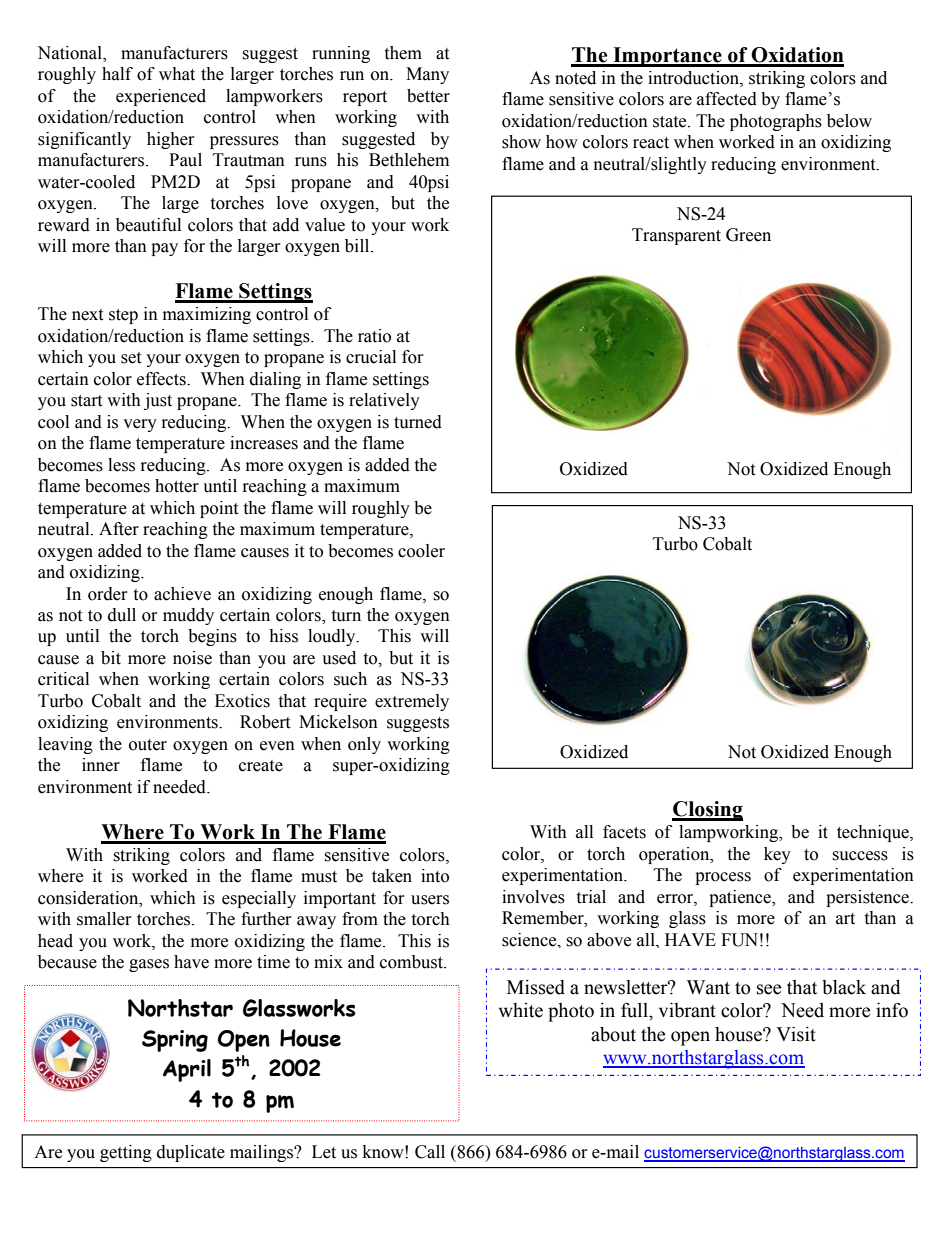 Image resolution: width=952 pixels, height=1233 pixels. Describe the element at coordinates (707, 811) in the document. I see `Closing` at that location.
